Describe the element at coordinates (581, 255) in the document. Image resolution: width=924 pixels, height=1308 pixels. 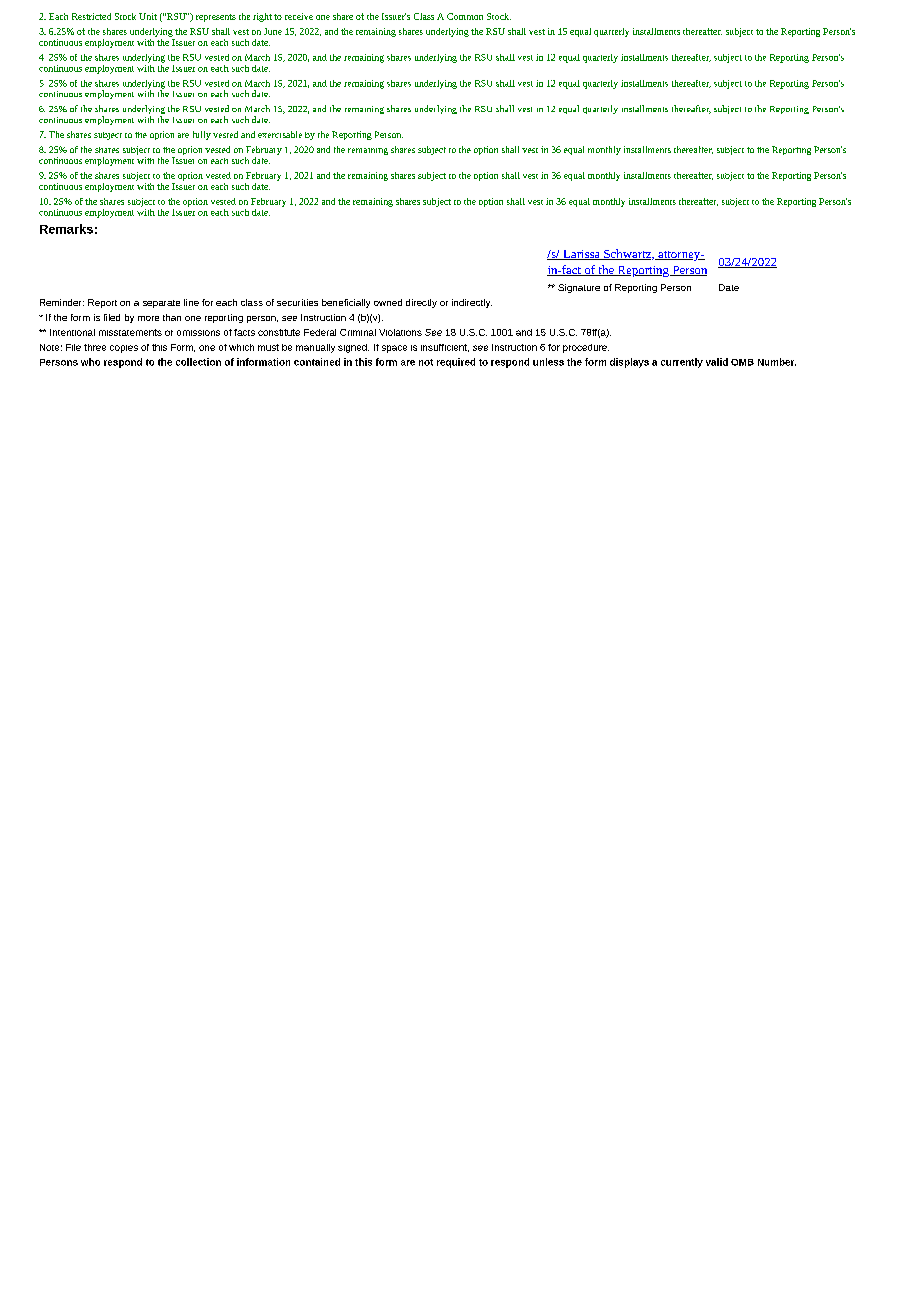
I see `Larissa` at that location.
